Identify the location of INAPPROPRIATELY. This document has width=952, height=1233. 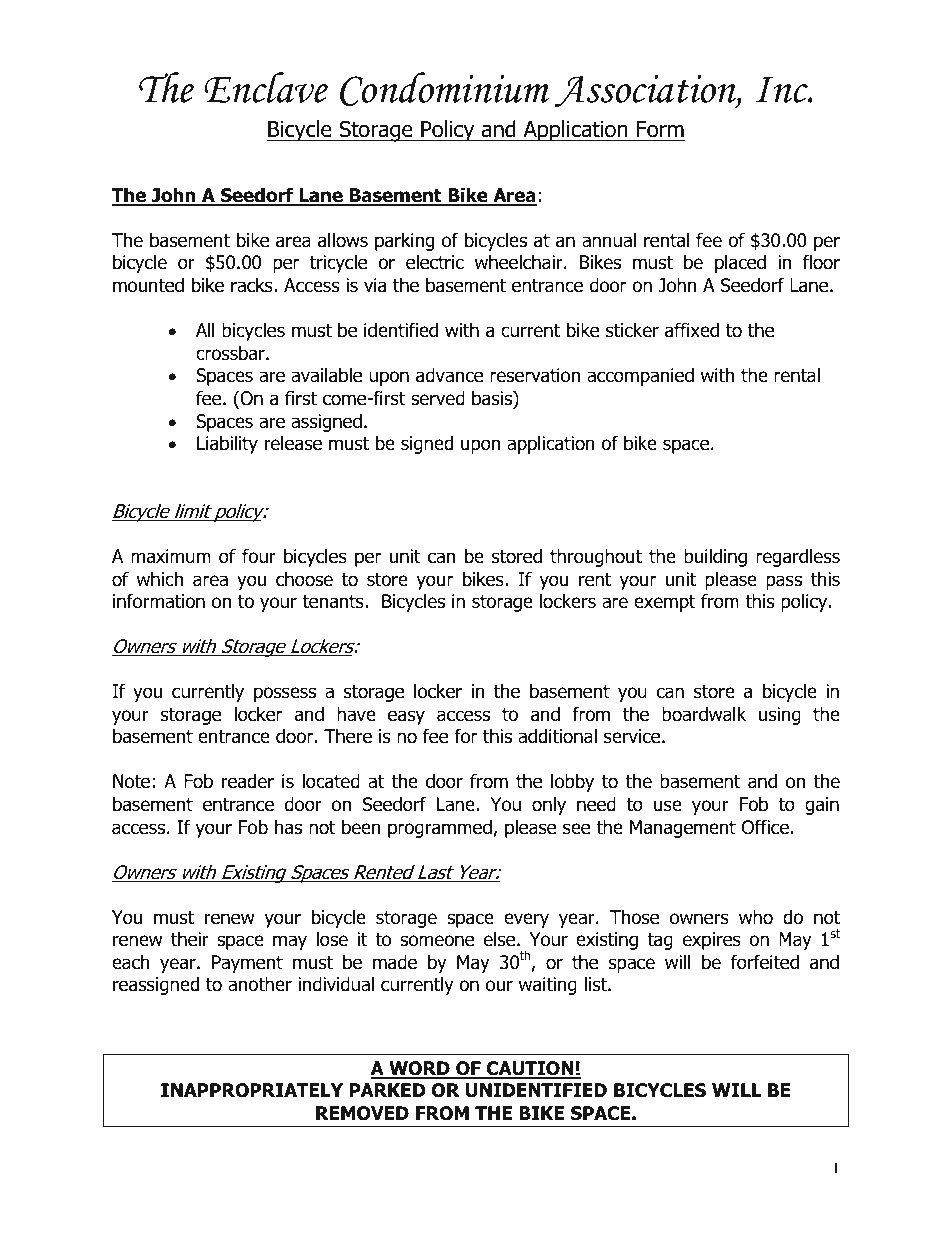
(252, 1090).
